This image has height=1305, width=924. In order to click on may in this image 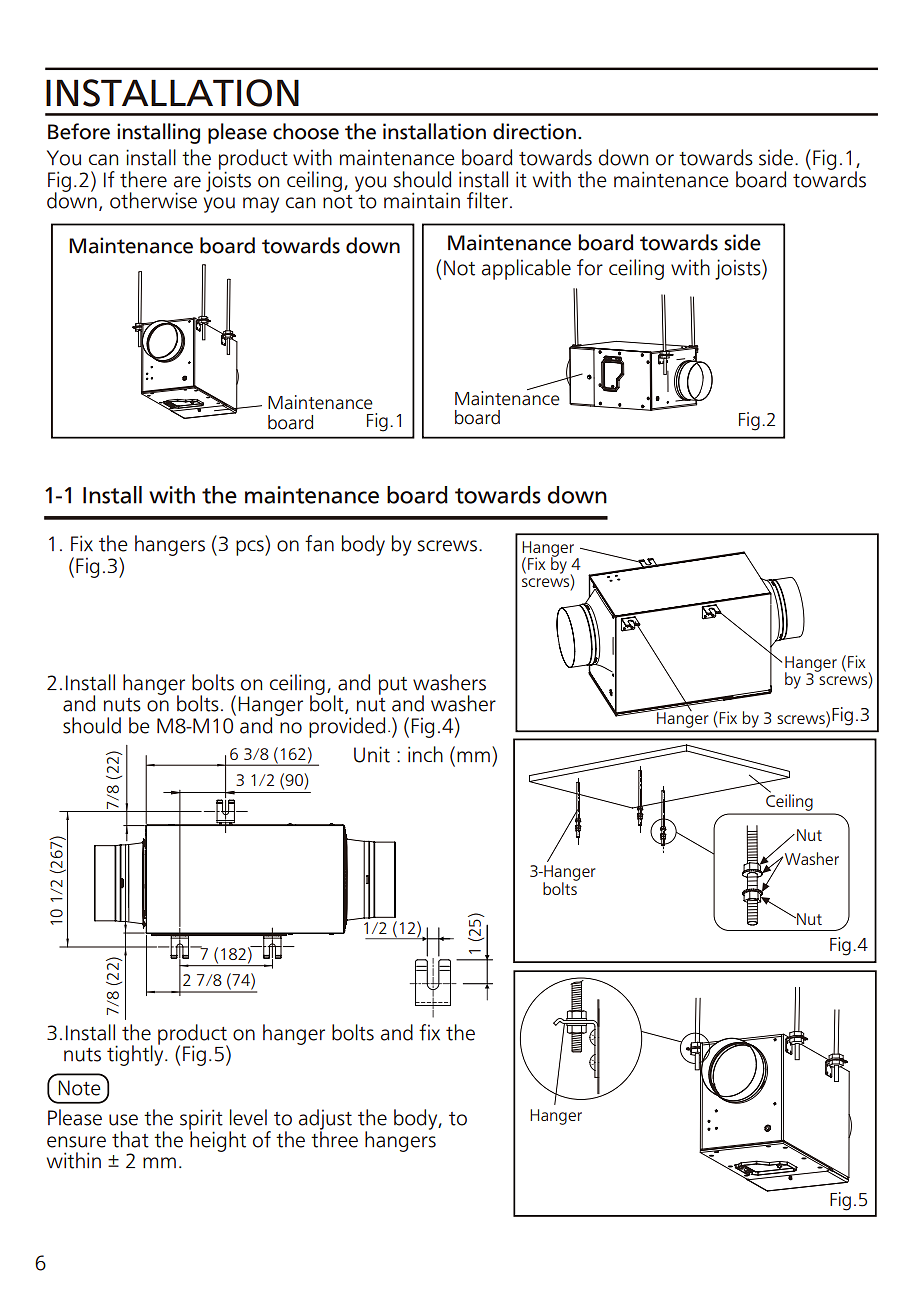, I will do `click(261, 205)`.
